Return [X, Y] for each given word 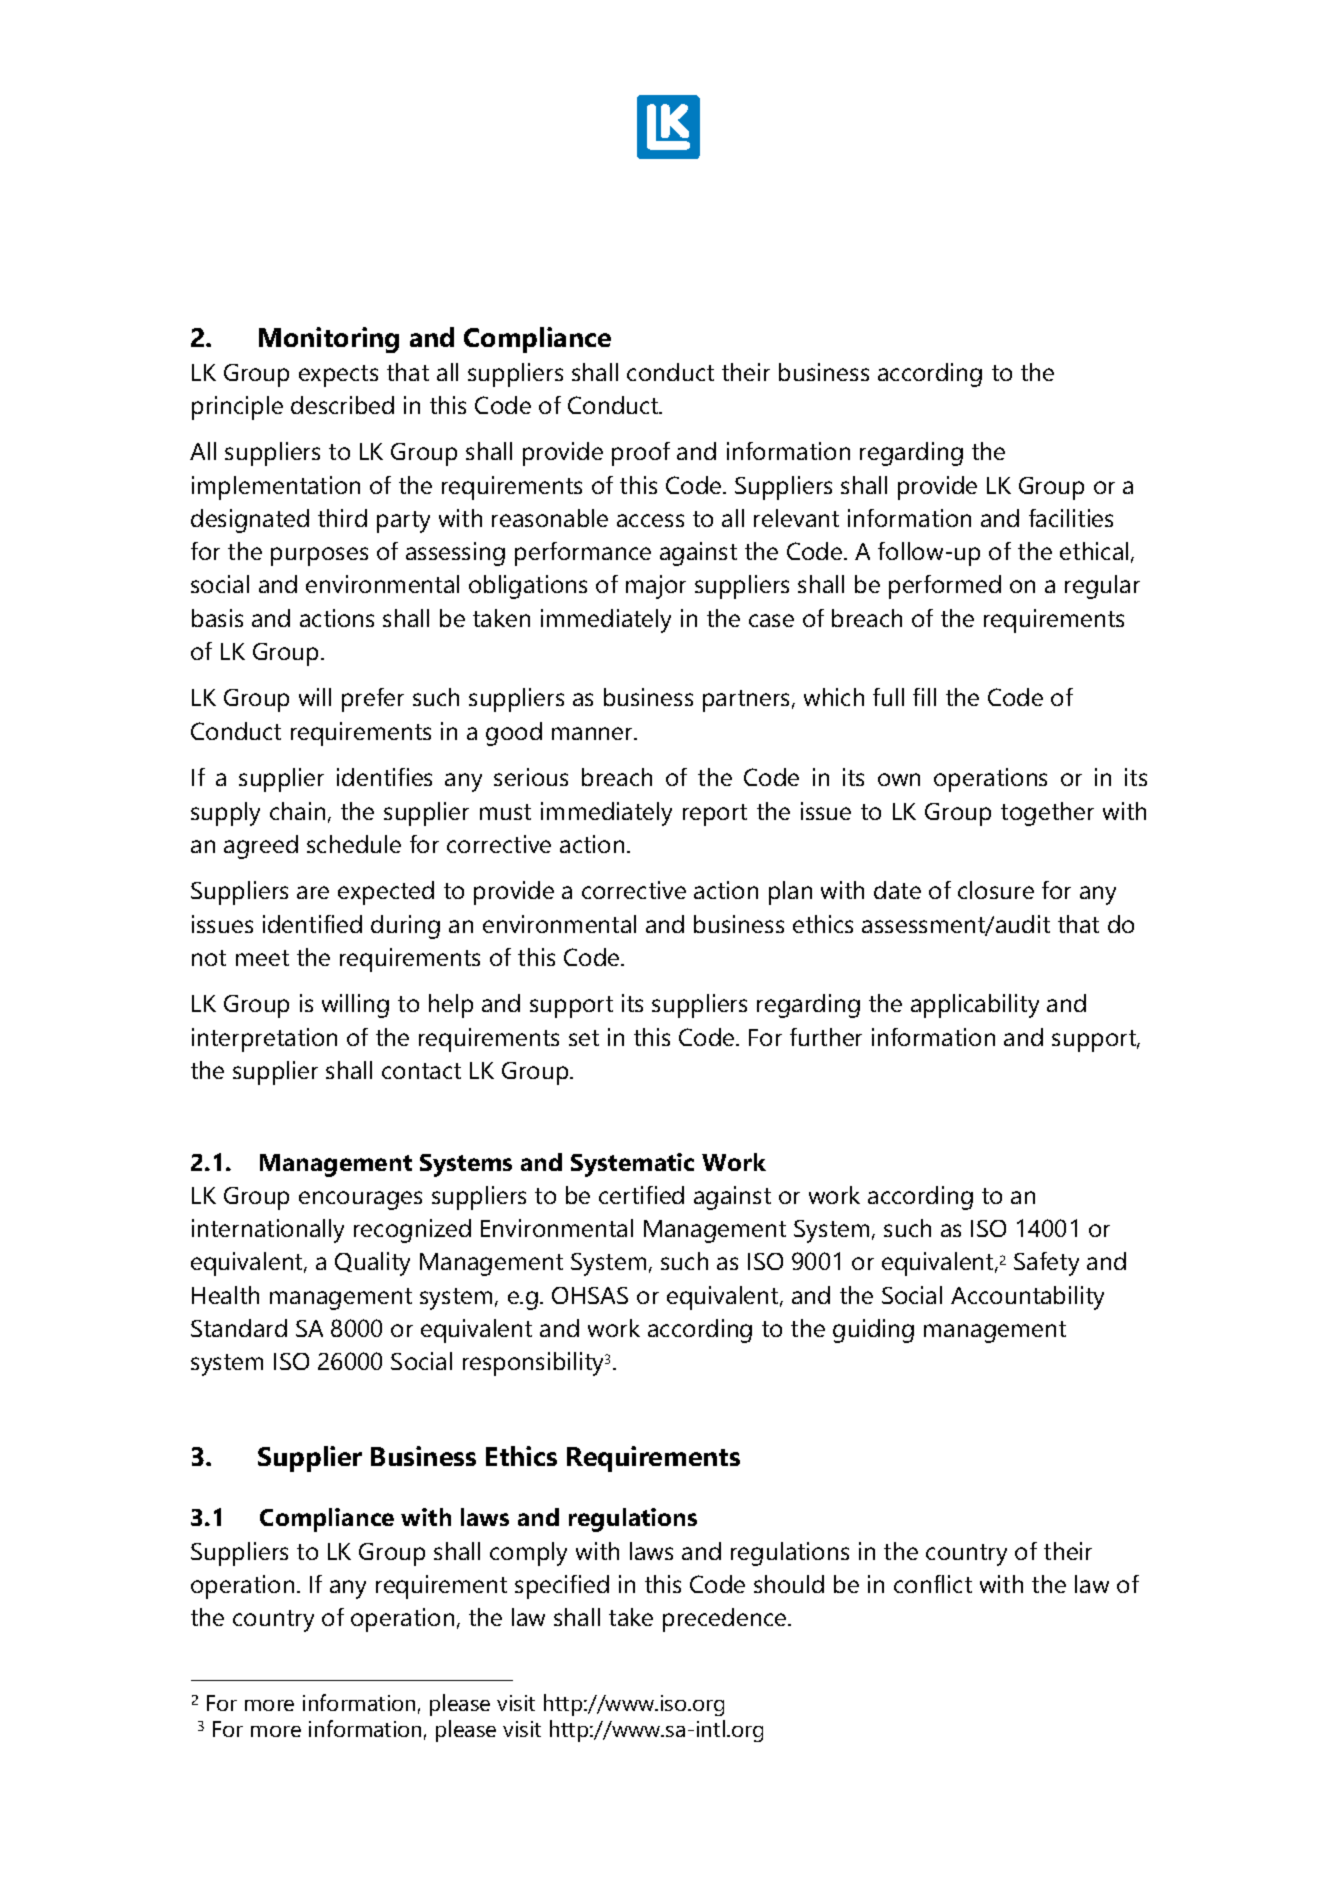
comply [528, 1554]
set [584, 1038]
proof [641, 454]
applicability [975, 1006]
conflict [933, 1584]
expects [338, 376]
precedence [726, 1620]
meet [262, 958]
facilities [1071, 518]
